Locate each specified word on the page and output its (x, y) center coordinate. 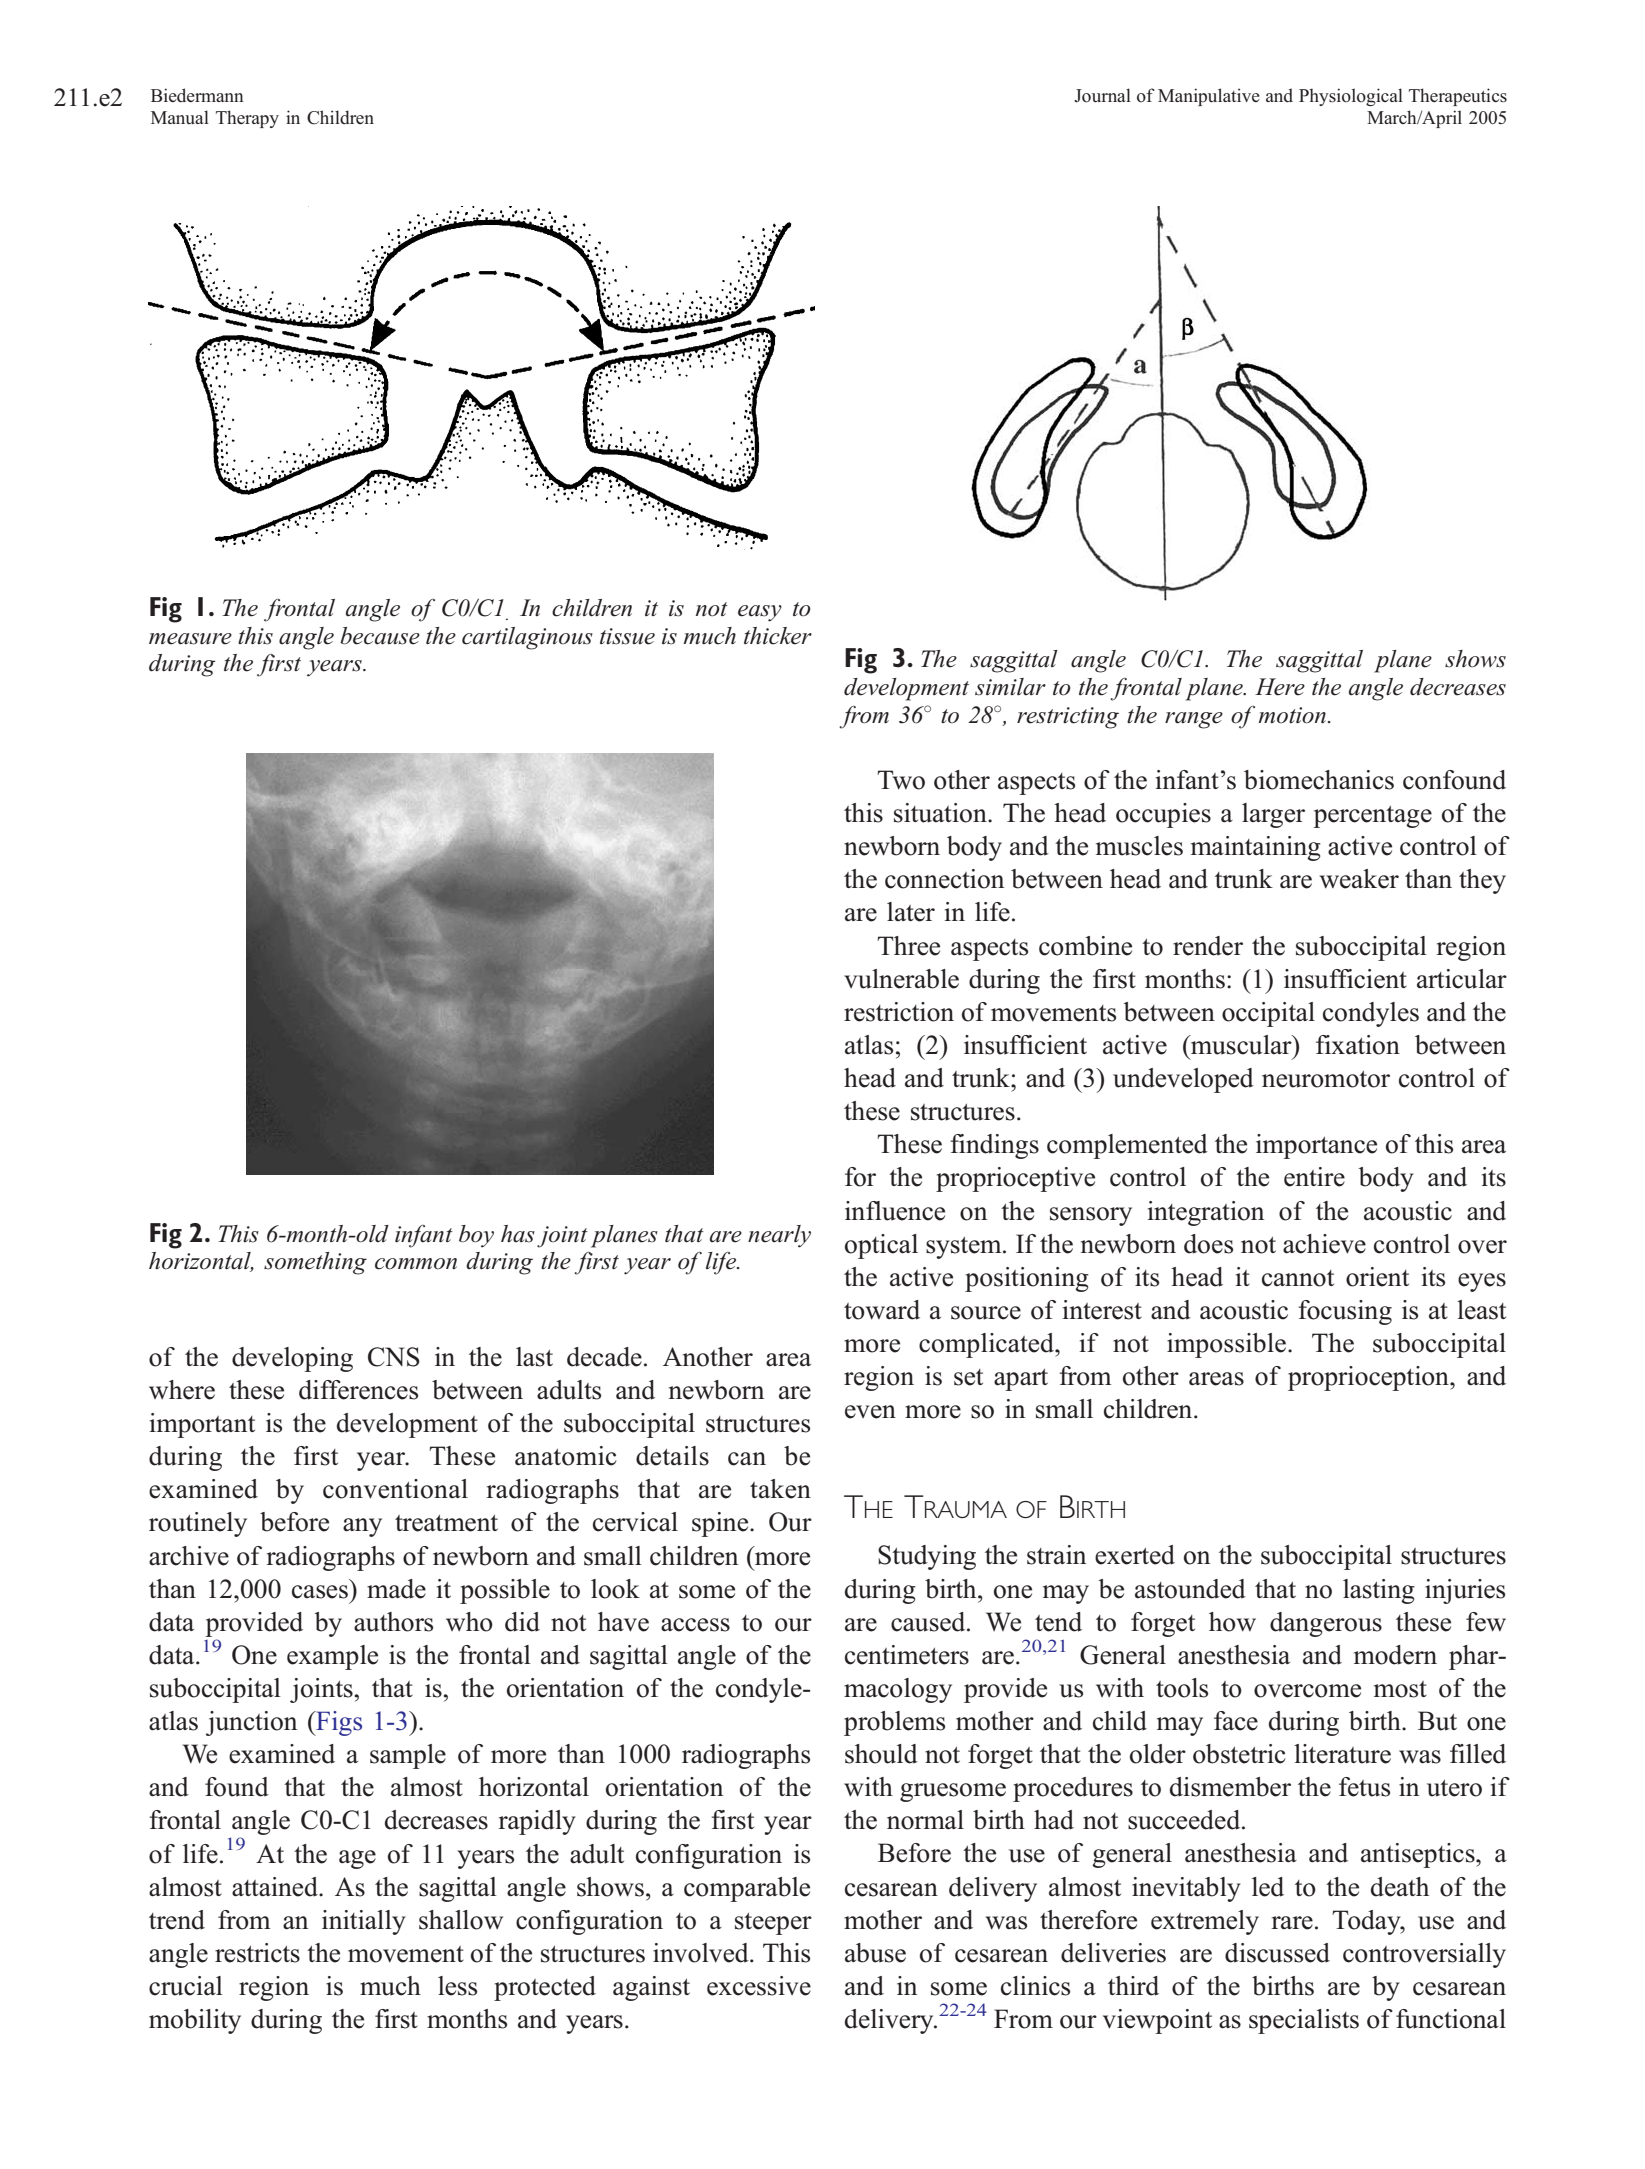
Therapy (247, 119)
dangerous (1326, 1624)
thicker (778, 636)
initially (364, 1922)
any (362, 1527)
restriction (899, 1012)
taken (780, 1489)
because (380, 636)
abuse (875, 1953)
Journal (1102, 95)
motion (1292, 715)
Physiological (1351, 97)
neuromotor (1326, 1079)
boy (476, 1236)
